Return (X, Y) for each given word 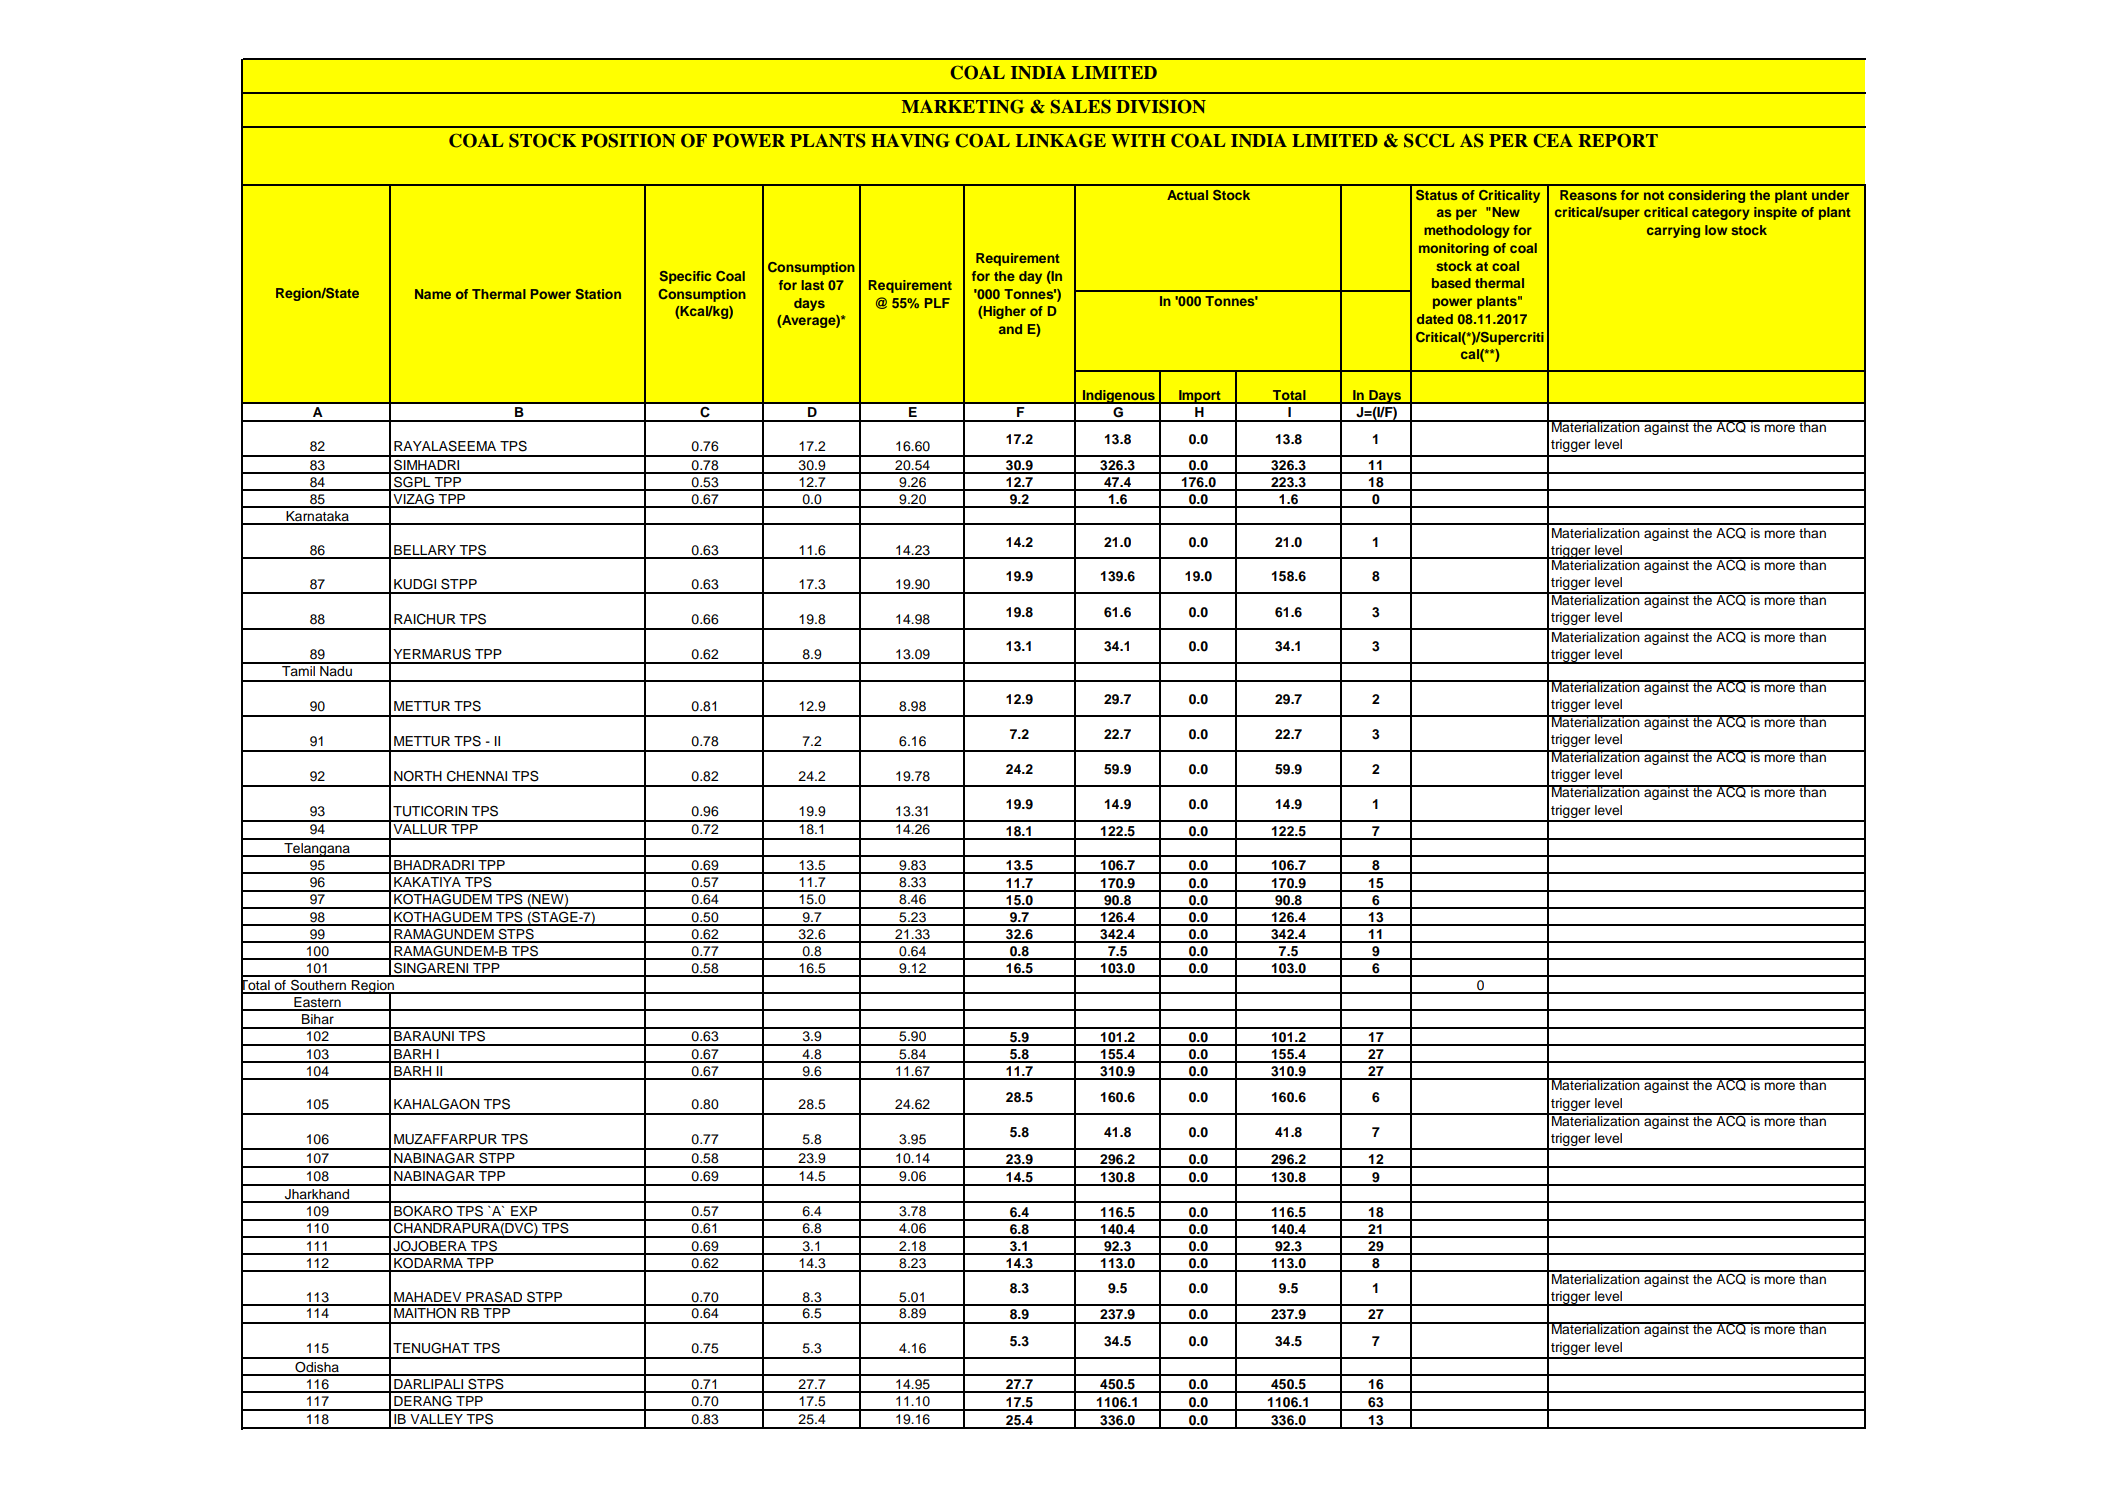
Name (433, 294)
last (813, 285)
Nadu (336, 669)
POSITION (628, 141)
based (1451, 283)
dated (1435, 319)
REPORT (1618, 141)
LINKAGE (1061, 141)
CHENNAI (477, 776)
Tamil (298, 669)
